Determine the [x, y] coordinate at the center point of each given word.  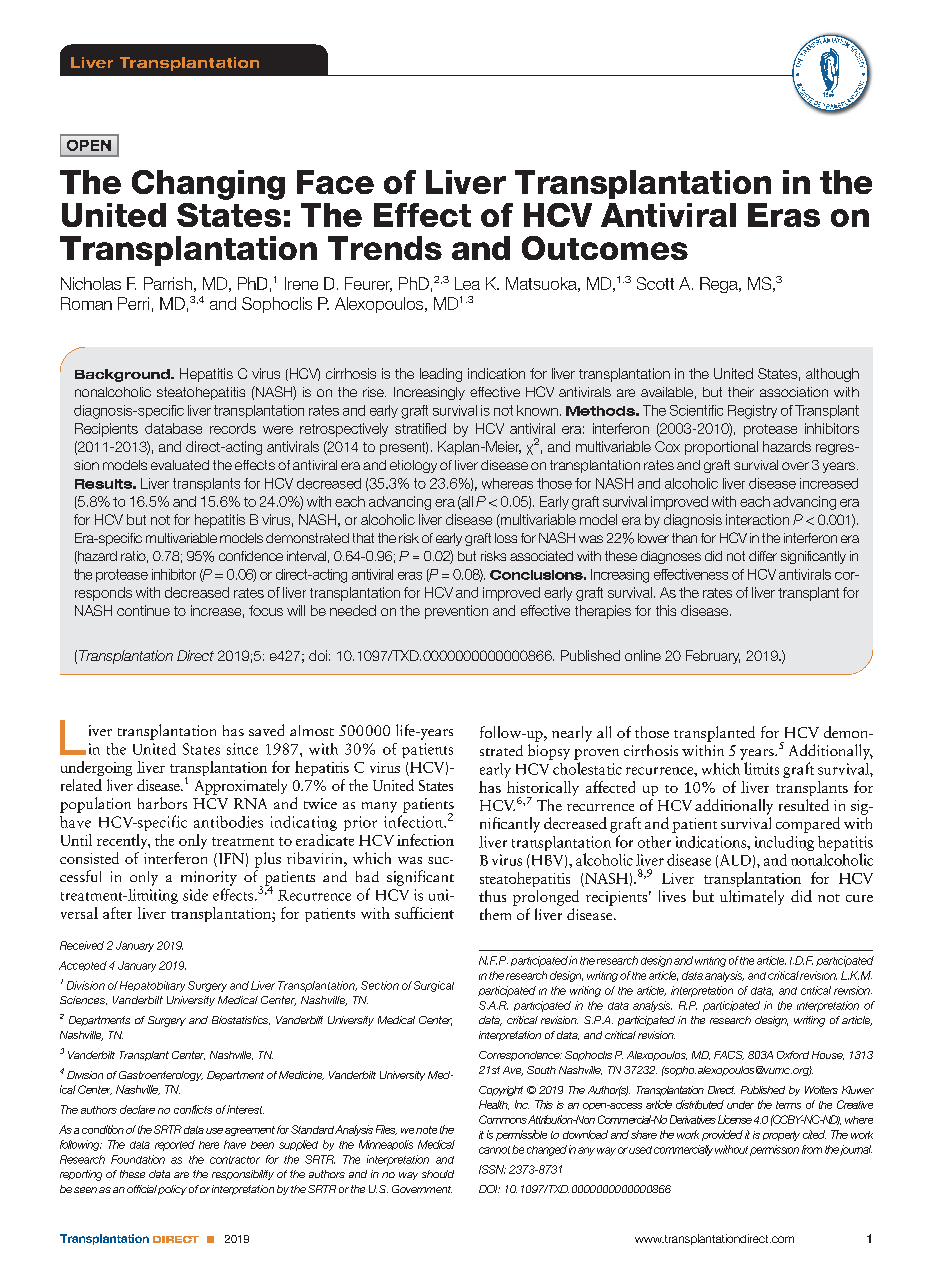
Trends [385, 248]
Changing [208, 185]
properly [781, 1136]
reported [175, 1145]
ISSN [492, 1169]
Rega [720, 285]
